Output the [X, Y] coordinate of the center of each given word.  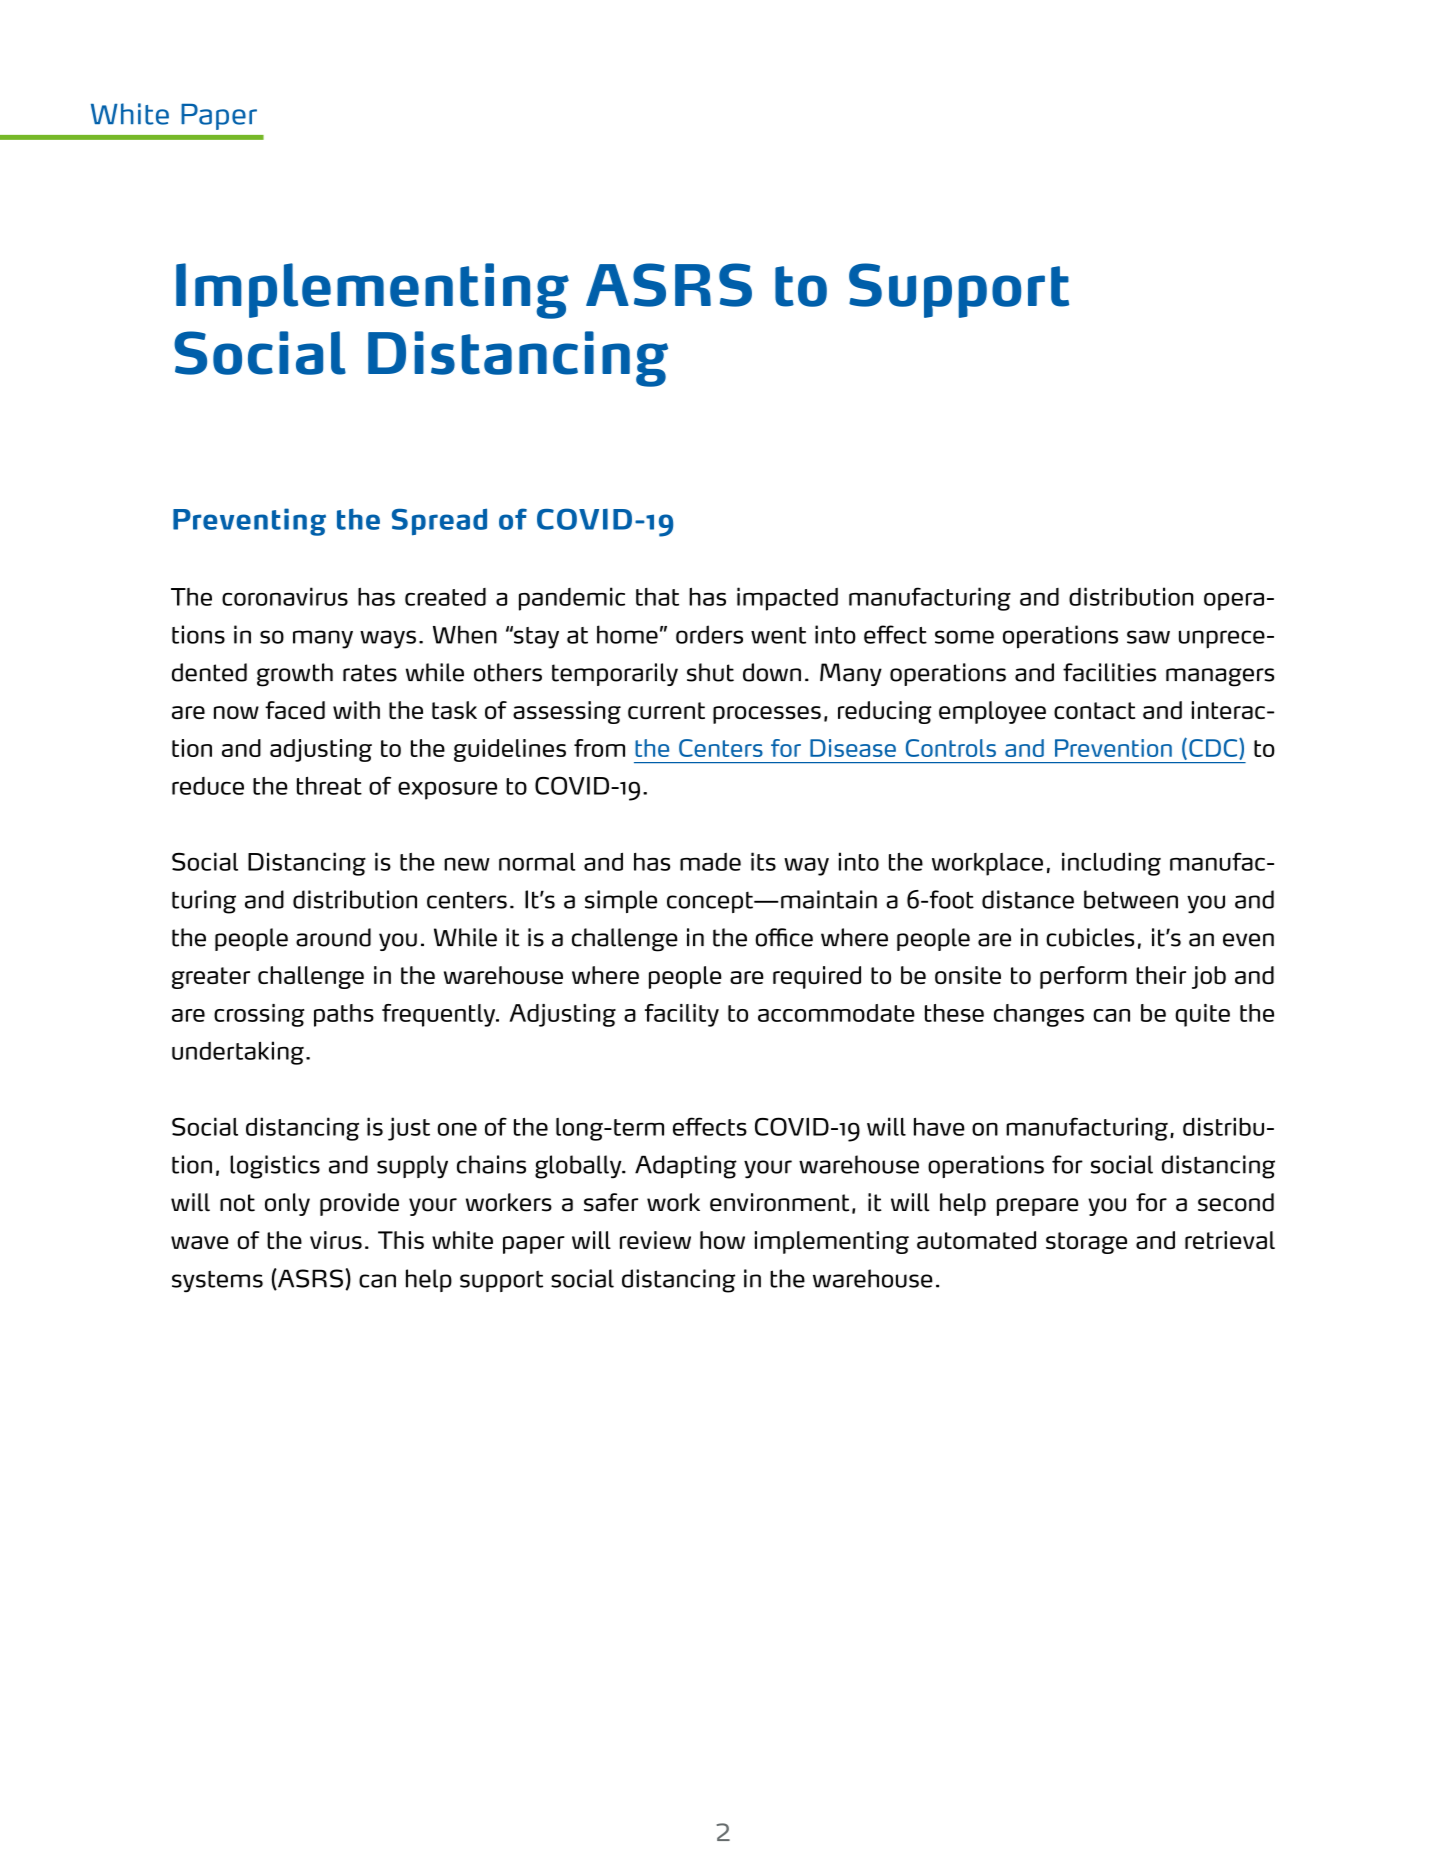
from [599, 748]
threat [329, 785]
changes [1039, 1015]
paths [344, 1015]
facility [682, 1015]
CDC [1214, 748]
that [657, 597]
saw [1148, 637]
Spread [439, 521]
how [722, 1240]
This [401, 1240]
